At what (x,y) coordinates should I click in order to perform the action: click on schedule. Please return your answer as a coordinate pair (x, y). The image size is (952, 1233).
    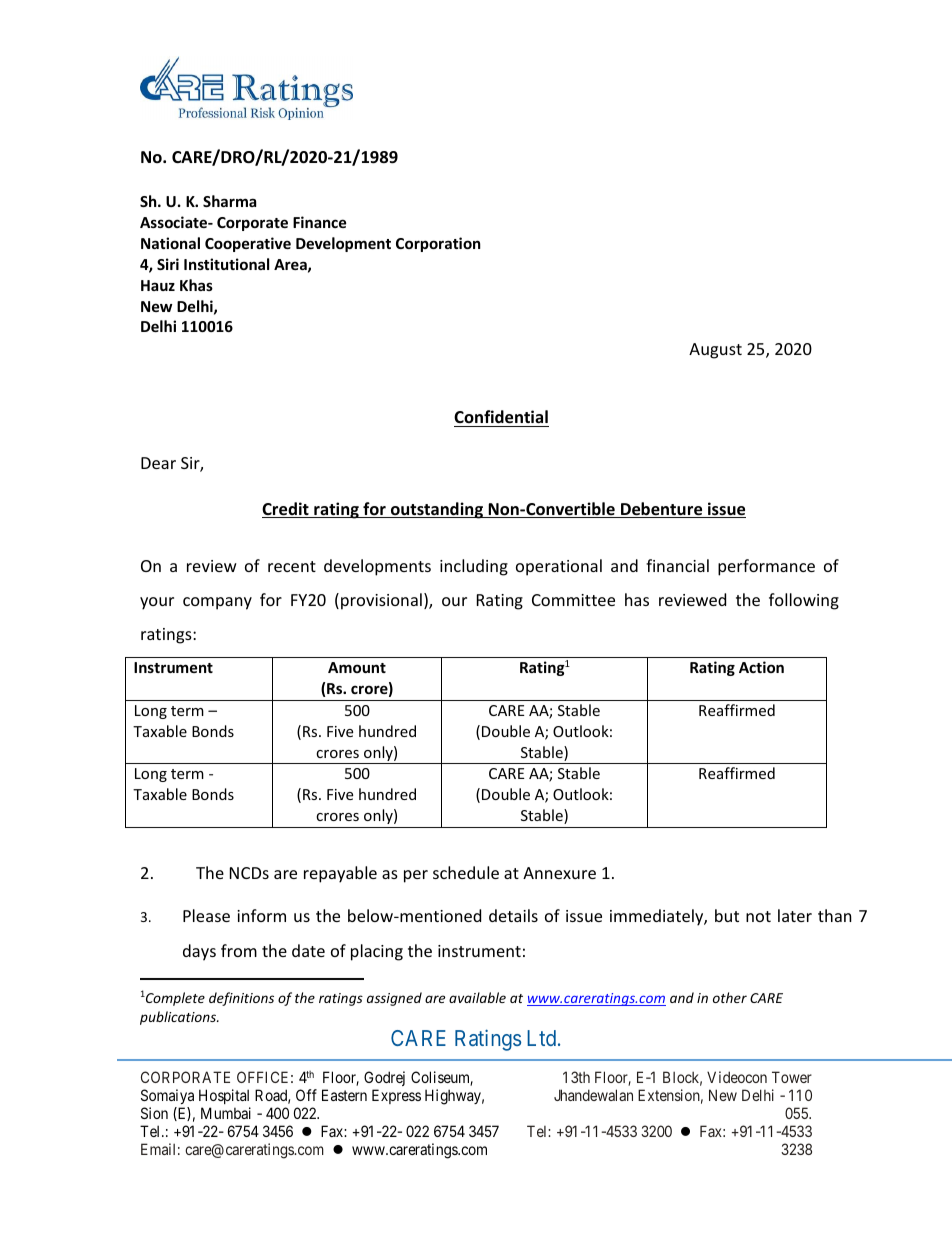
    Looking at the image, I should click on (466, 872).
